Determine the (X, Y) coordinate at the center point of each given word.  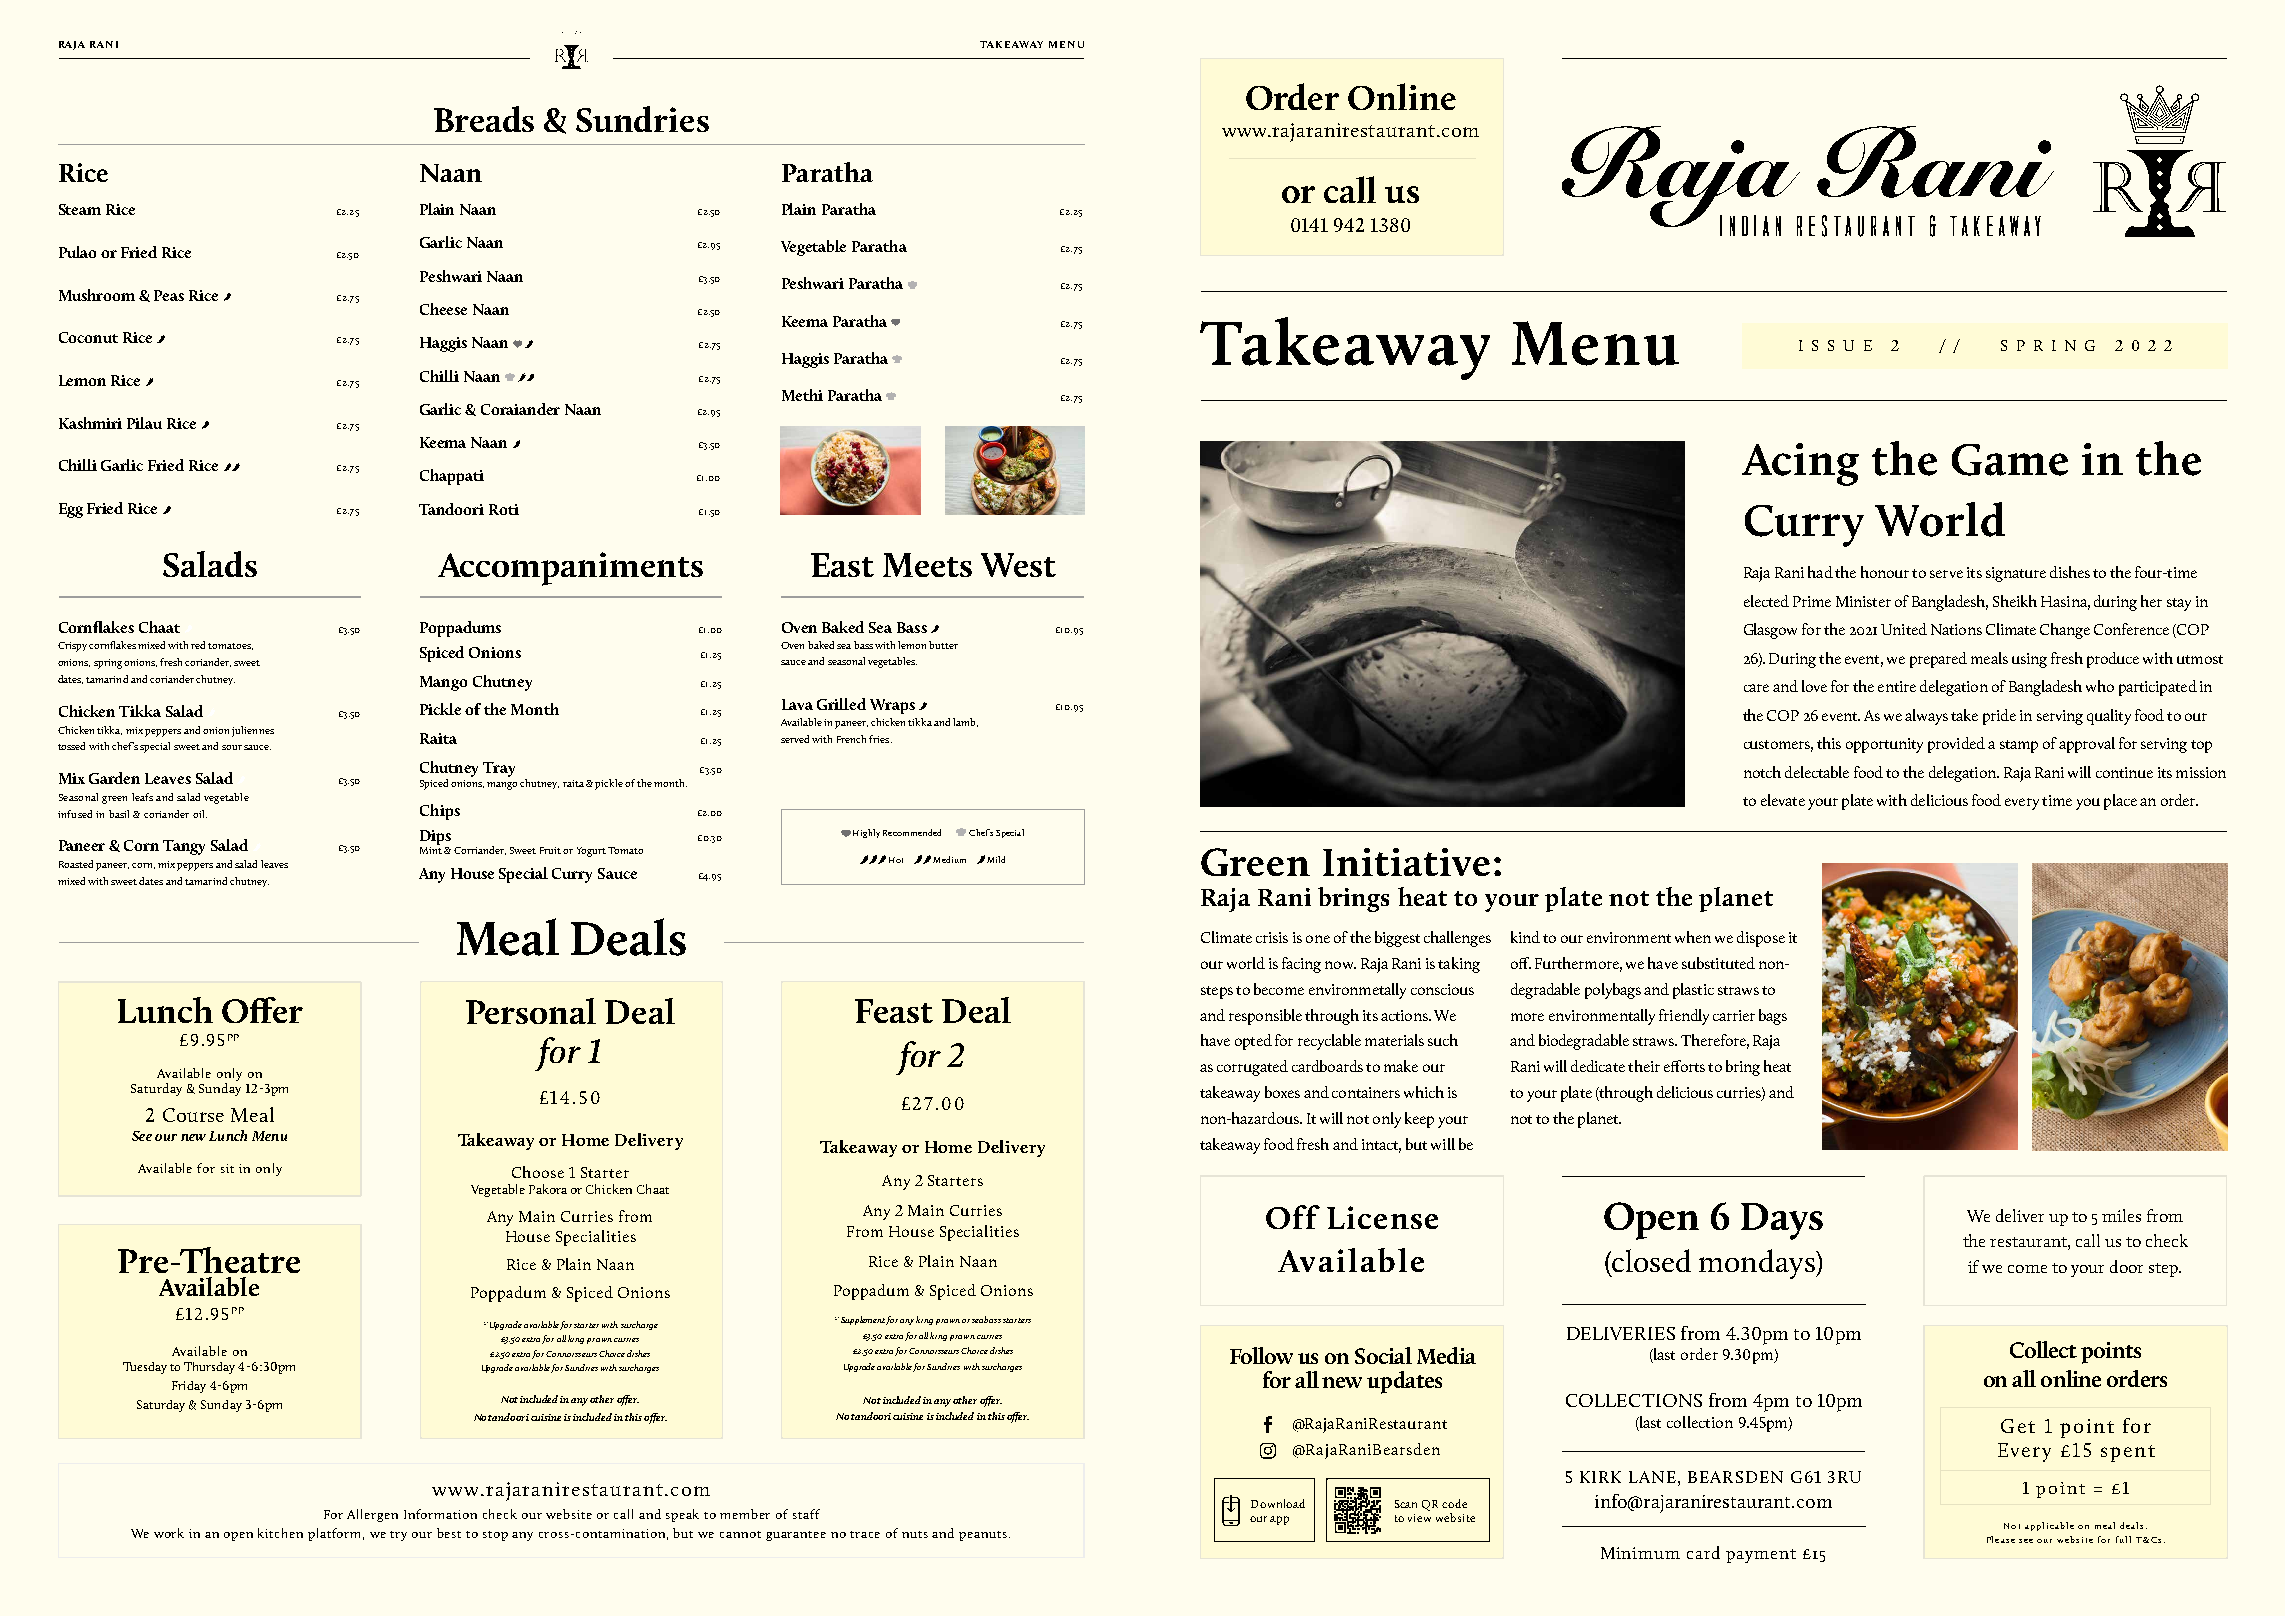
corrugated (1252, 1068)
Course (193, 1115)
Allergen (372, 1515)
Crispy (72, 647)
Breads (484, 119)
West (1018, 565)
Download (1278, 1503)
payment (1761, 1556)
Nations (1956, 629)
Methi (802, 395)
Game (2010, 460)
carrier (1734, 1015)
